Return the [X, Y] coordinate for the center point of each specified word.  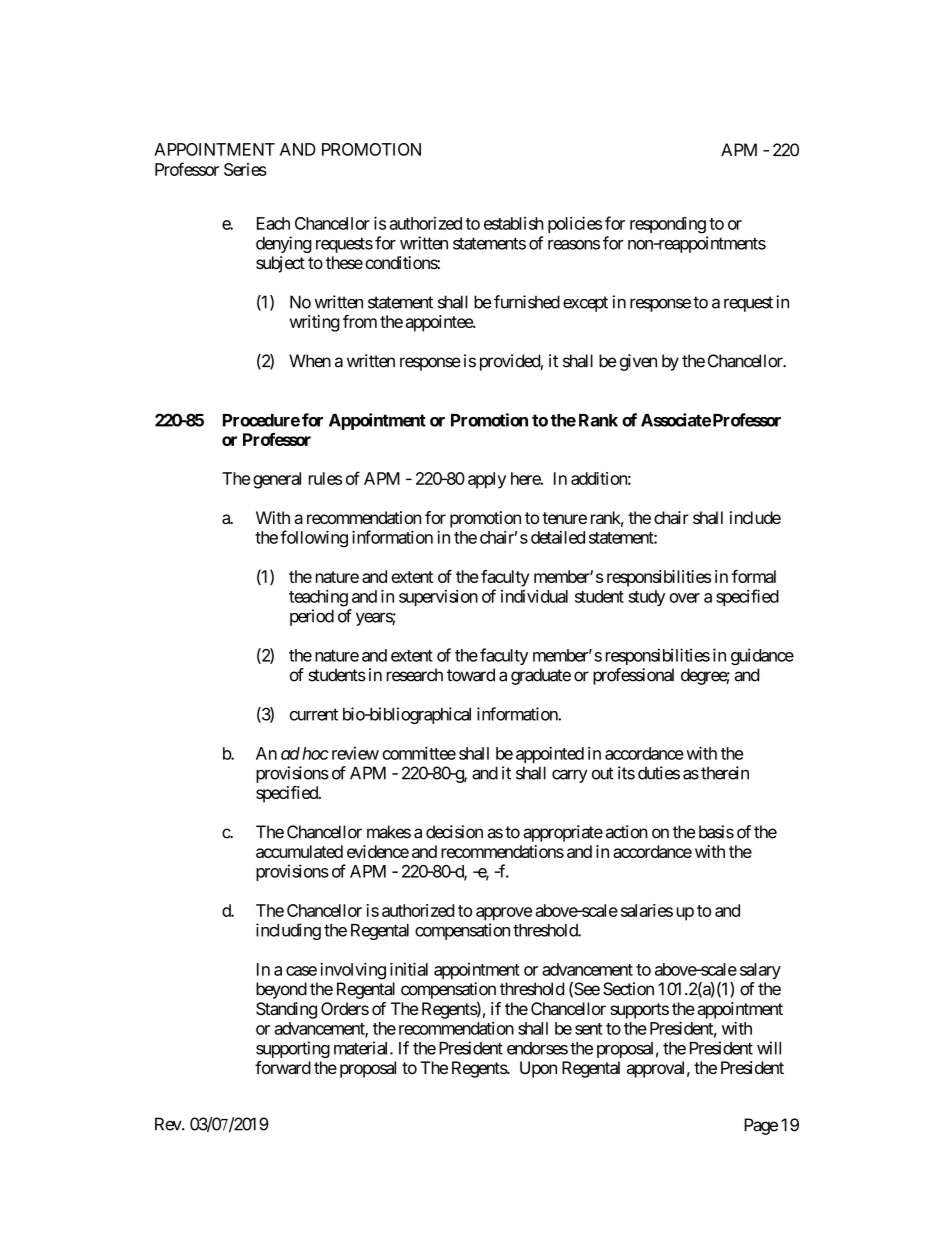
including [288, 931]
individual [534, 596]
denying [284, 244]
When [310, 361]
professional [633, 676]
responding [668, 225]
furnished [527, 302]
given [638, 362]
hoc [315, 753]
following [314, 539]
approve [504, 914]
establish [514, 223]
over [684, 598]
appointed [550, 754]
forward [283, 1067]
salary [760, 971]
